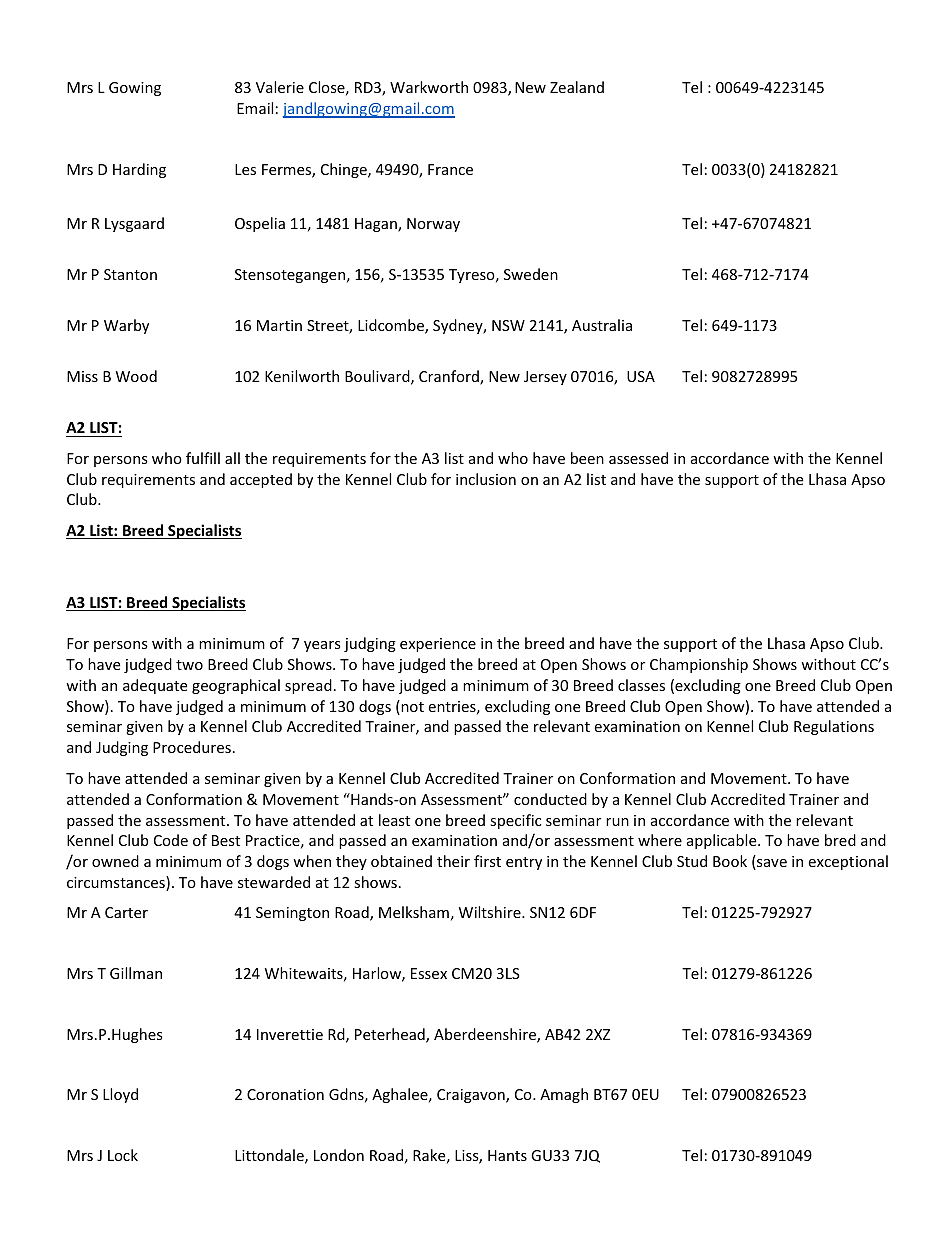 Image resolution: width=952 pixels, height=1233 pixels. Describe the element at coordinates (139, 170) in the screenshot. I see `Harding` at that location.
